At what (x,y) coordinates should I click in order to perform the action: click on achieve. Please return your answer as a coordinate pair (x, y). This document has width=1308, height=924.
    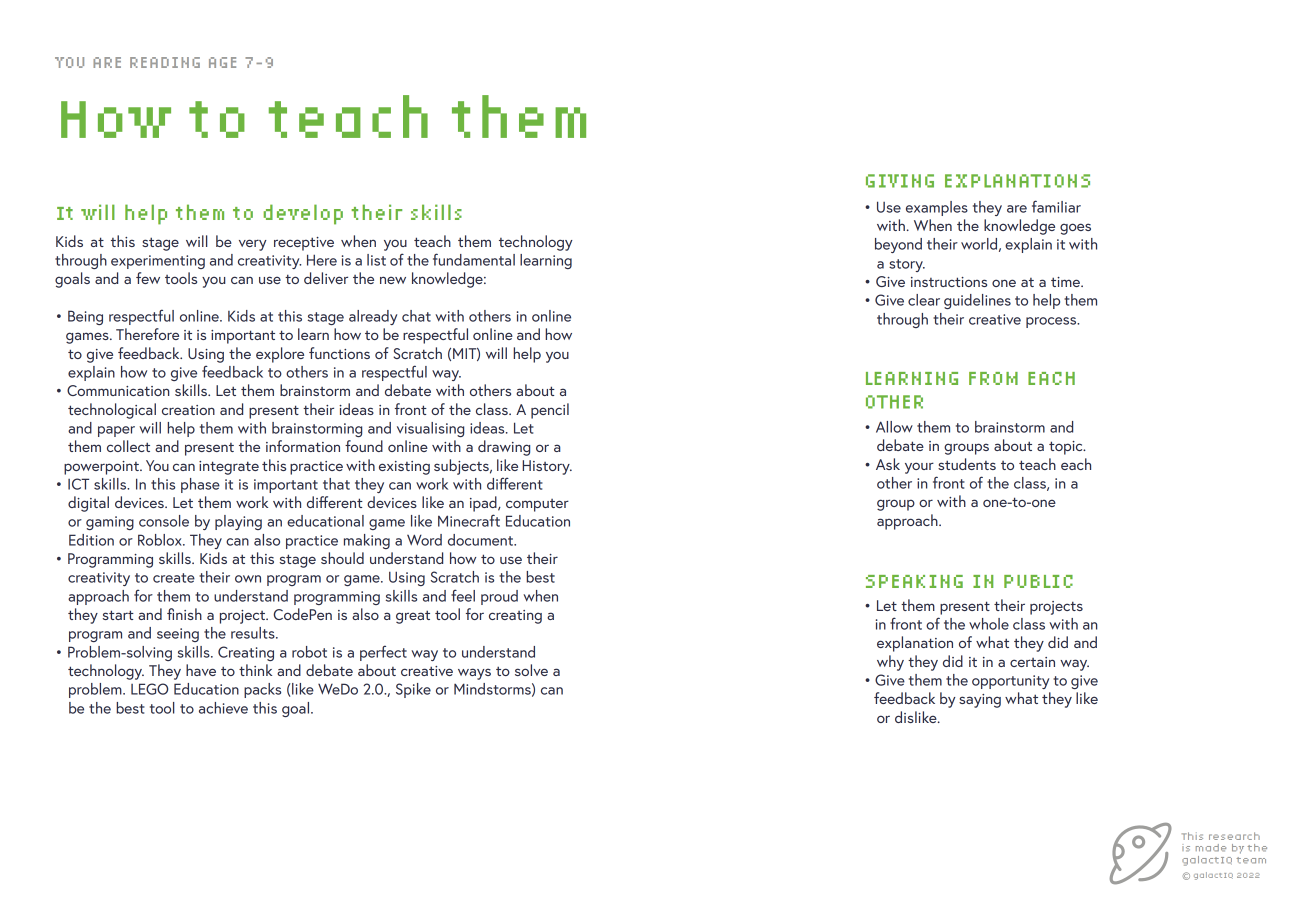
    Looking at the image, I should click on (223, 708).
